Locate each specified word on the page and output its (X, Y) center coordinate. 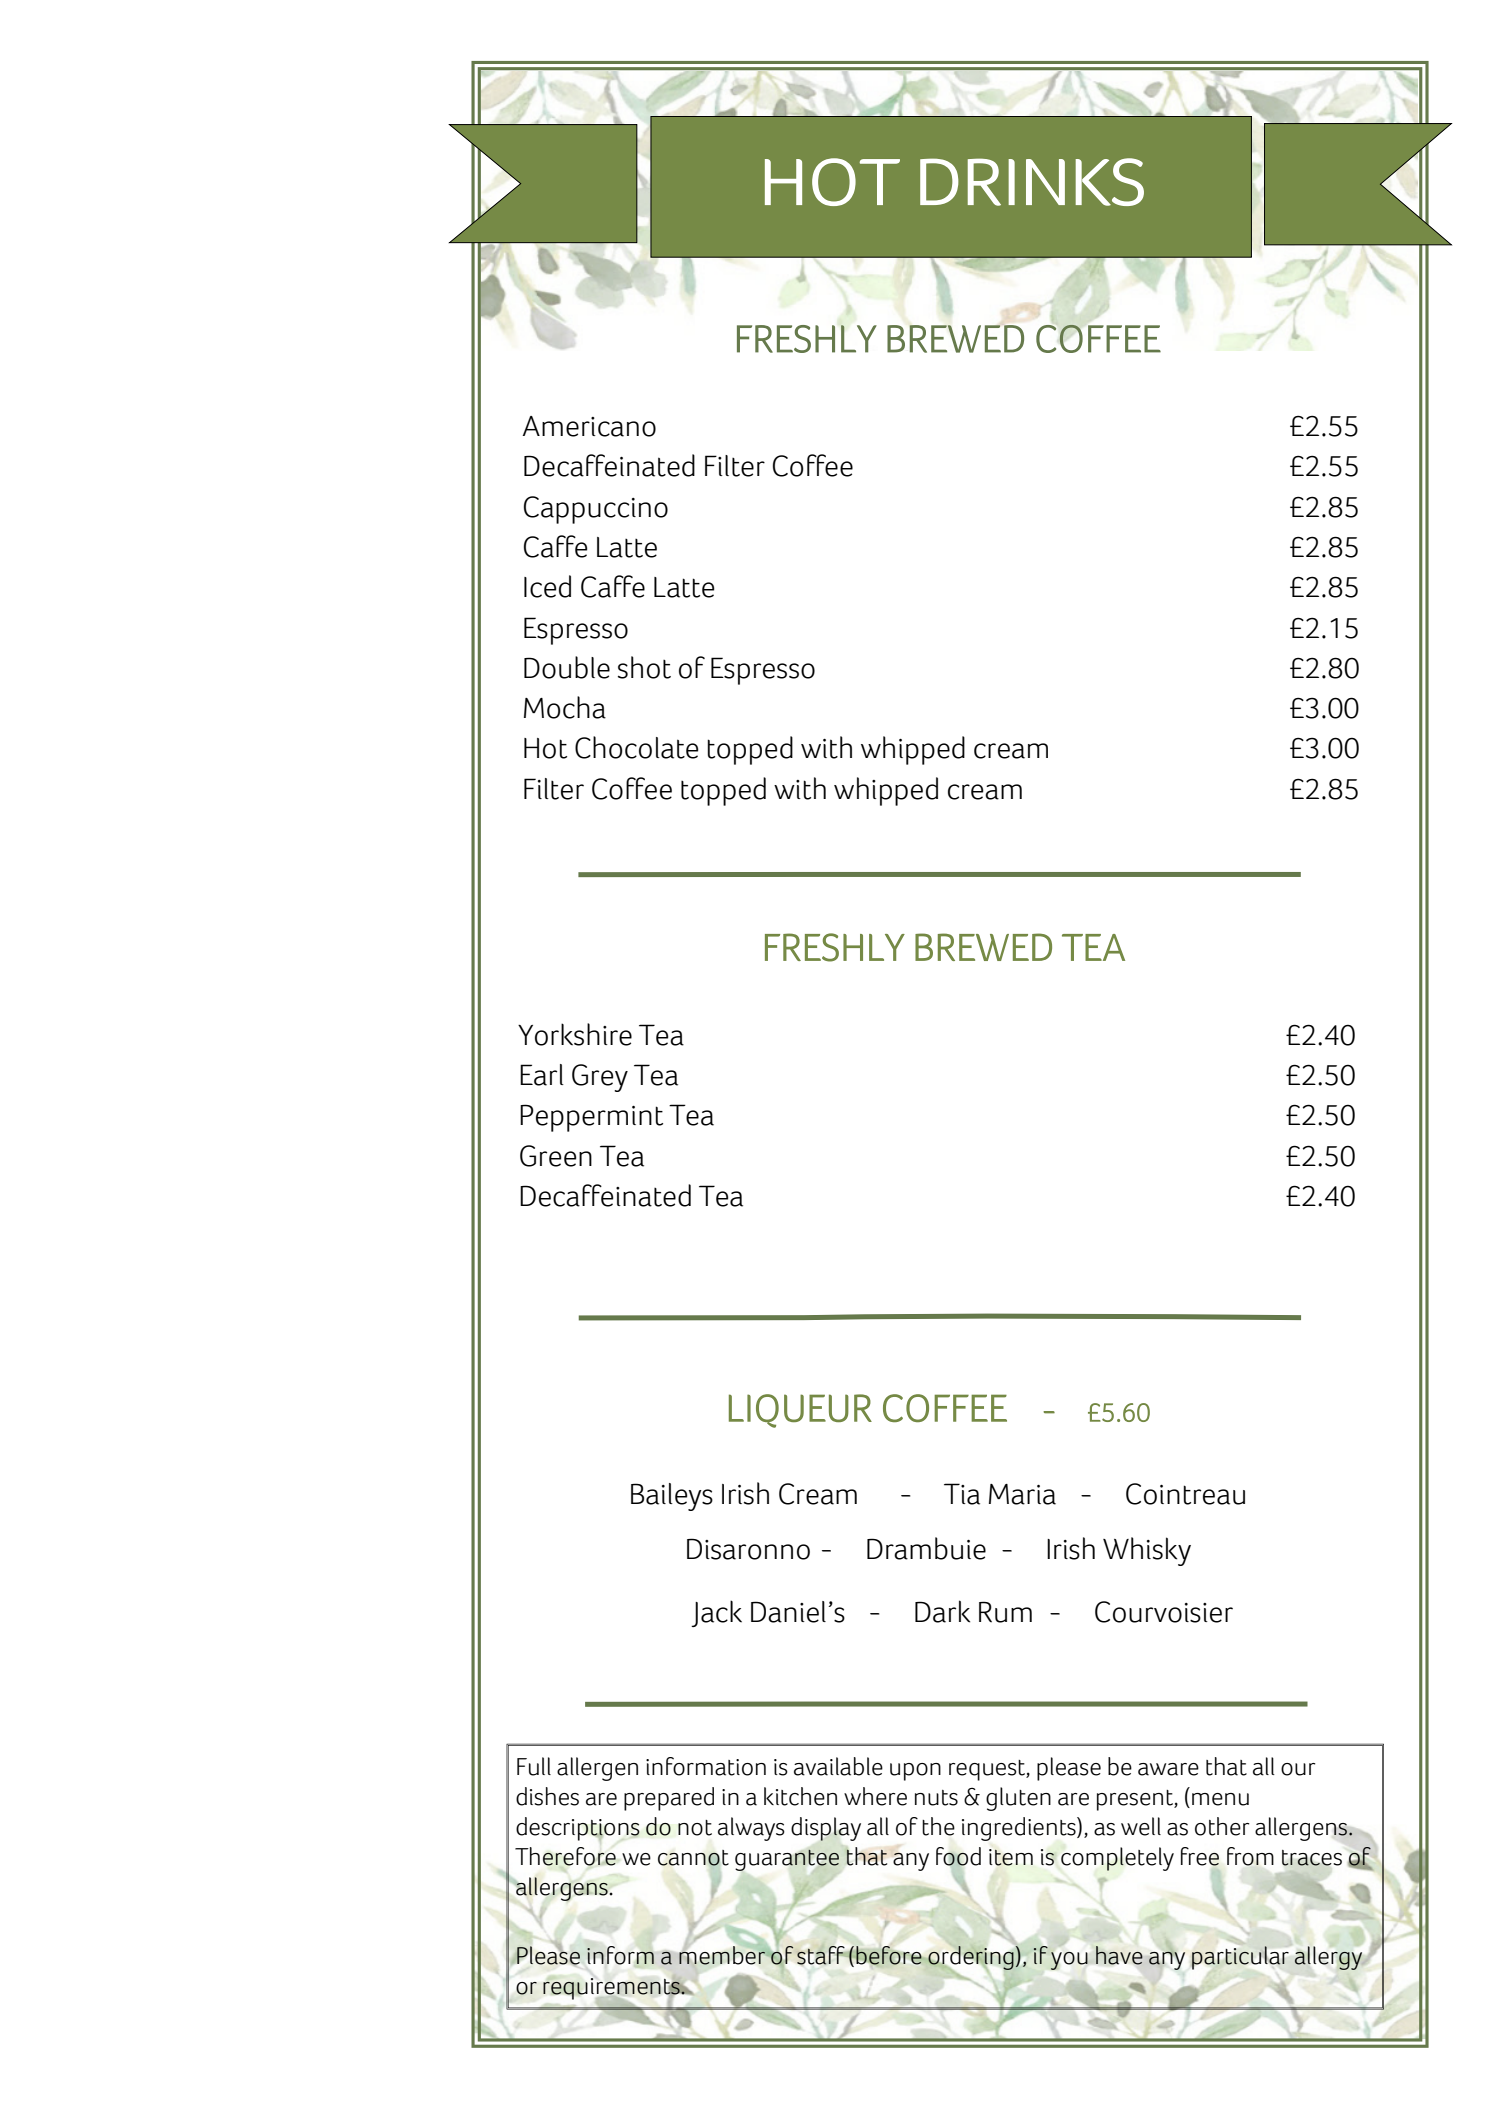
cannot (693, 1859)
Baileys (672, 1497)
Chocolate (637, 747)
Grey (600, 1078)
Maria (1022, 1494)
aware (1168, 1769)
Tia (962, 1494)
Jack (716, 1613)
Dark (942, 1611)
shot (644, 667)
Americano (589, 426)
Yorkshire (575, 1034)
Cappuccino (596, 510)
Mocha (565, 707)
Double (567, 667)
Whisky (1147, 1551)
